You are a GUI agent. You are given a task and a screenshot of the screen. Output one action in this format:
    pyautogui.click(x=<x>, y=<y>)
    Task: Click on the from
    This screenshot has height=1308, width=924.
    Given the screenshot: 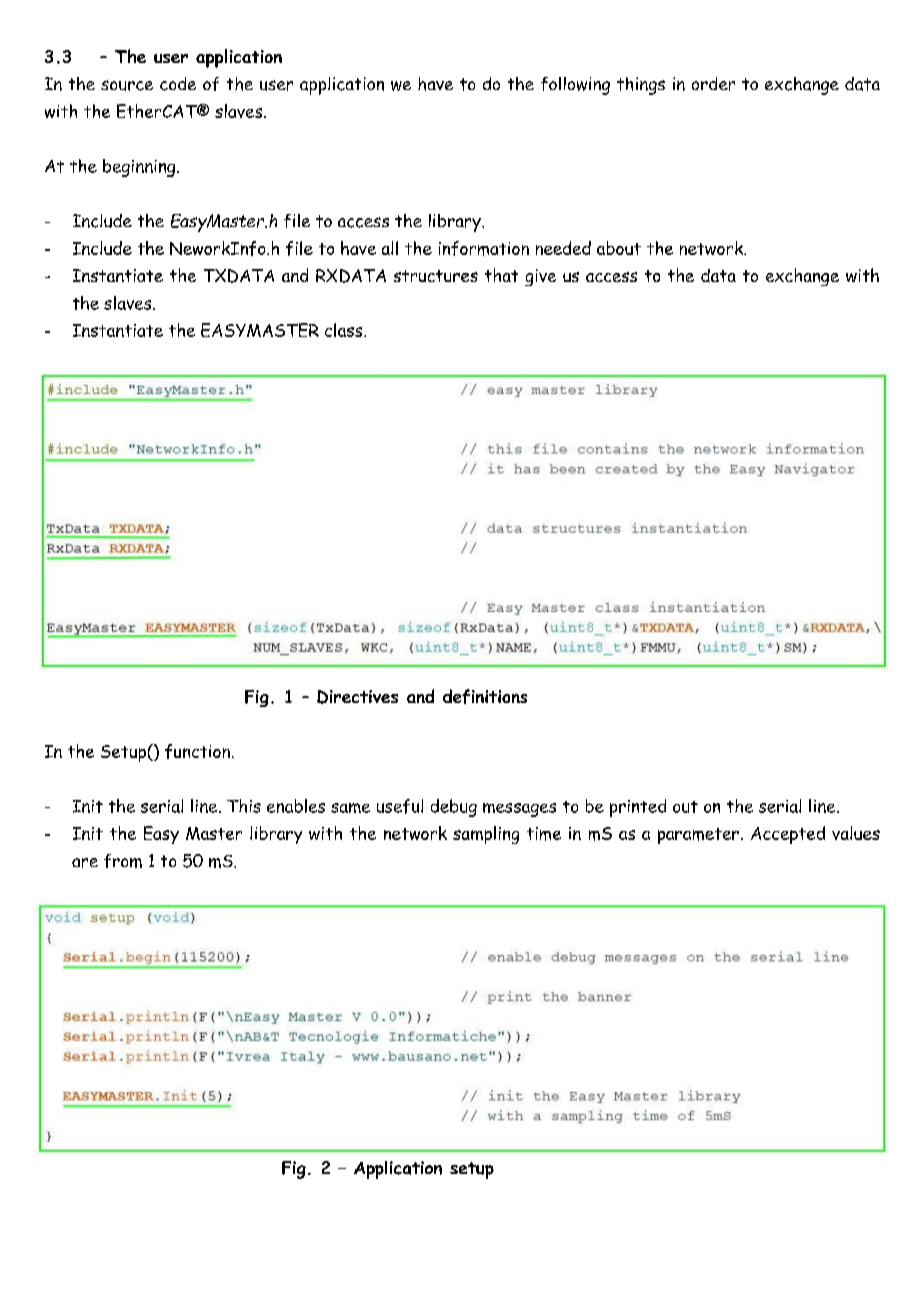 What is the action you would take?
    pyautogui.click(x=123, y=861)
